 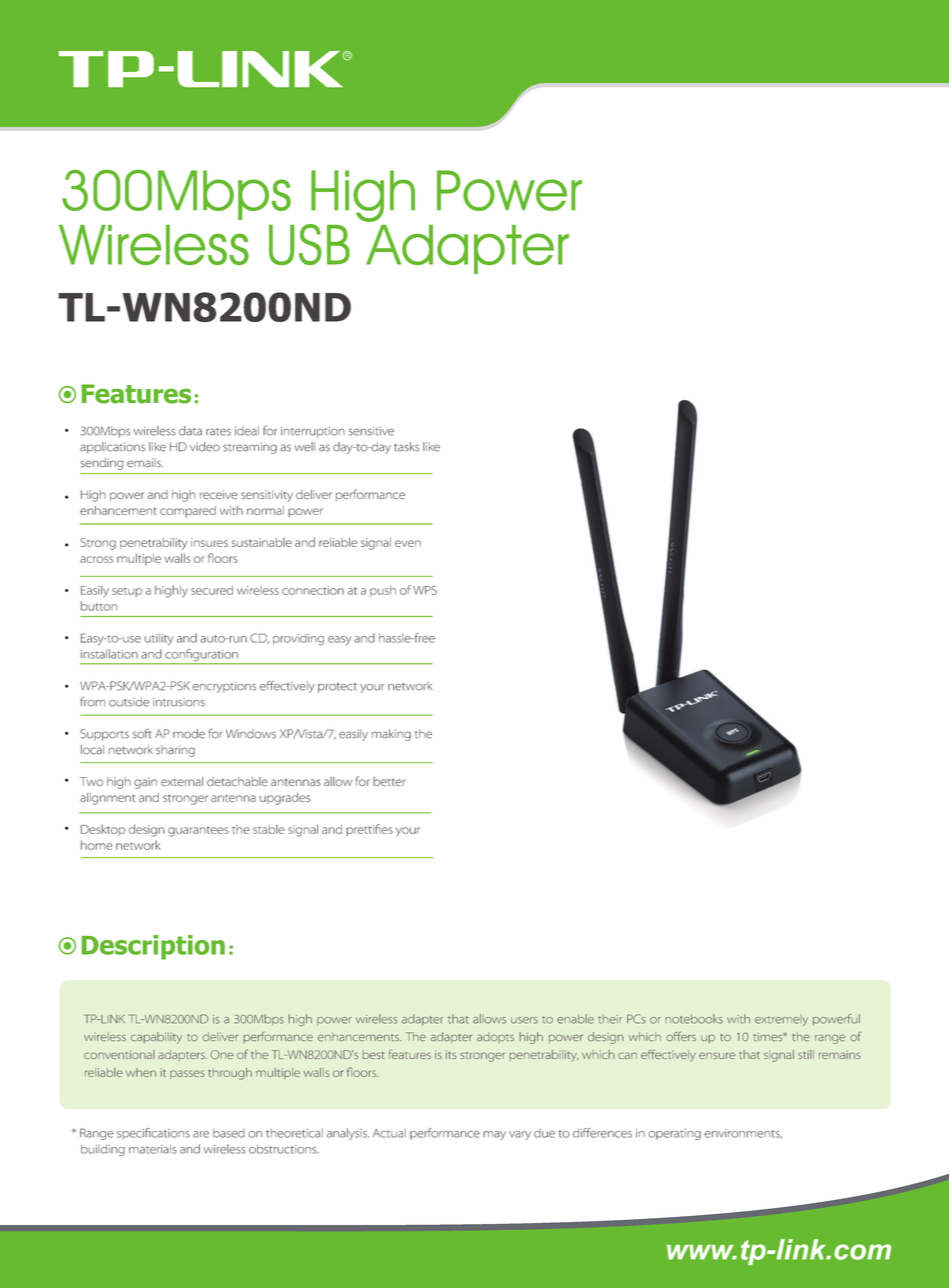 I want to click on USB, so click(x=309, y=244).
